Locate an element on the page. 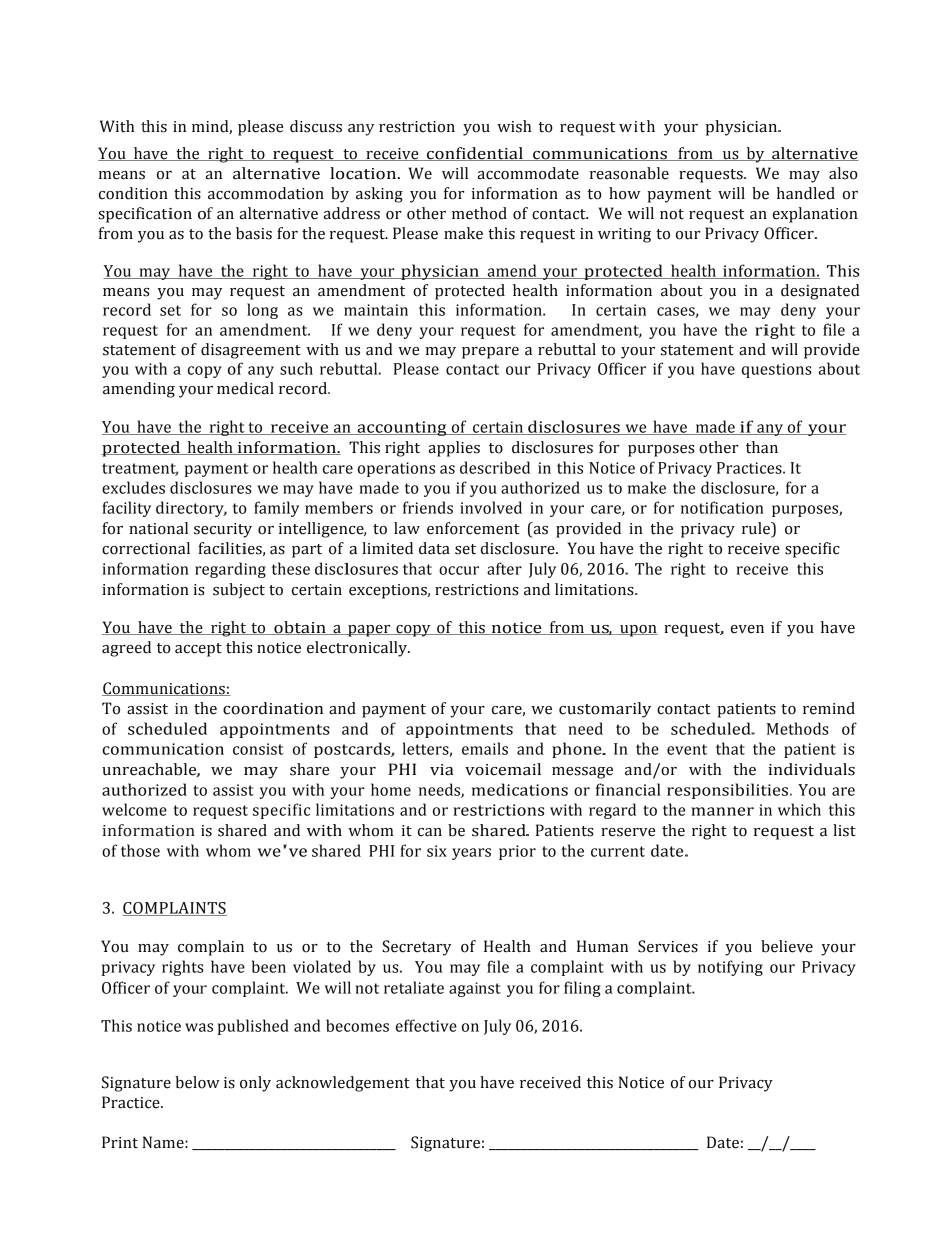 This page has height=1233, width=952. accommodation is located at coordinates (266, 193).
